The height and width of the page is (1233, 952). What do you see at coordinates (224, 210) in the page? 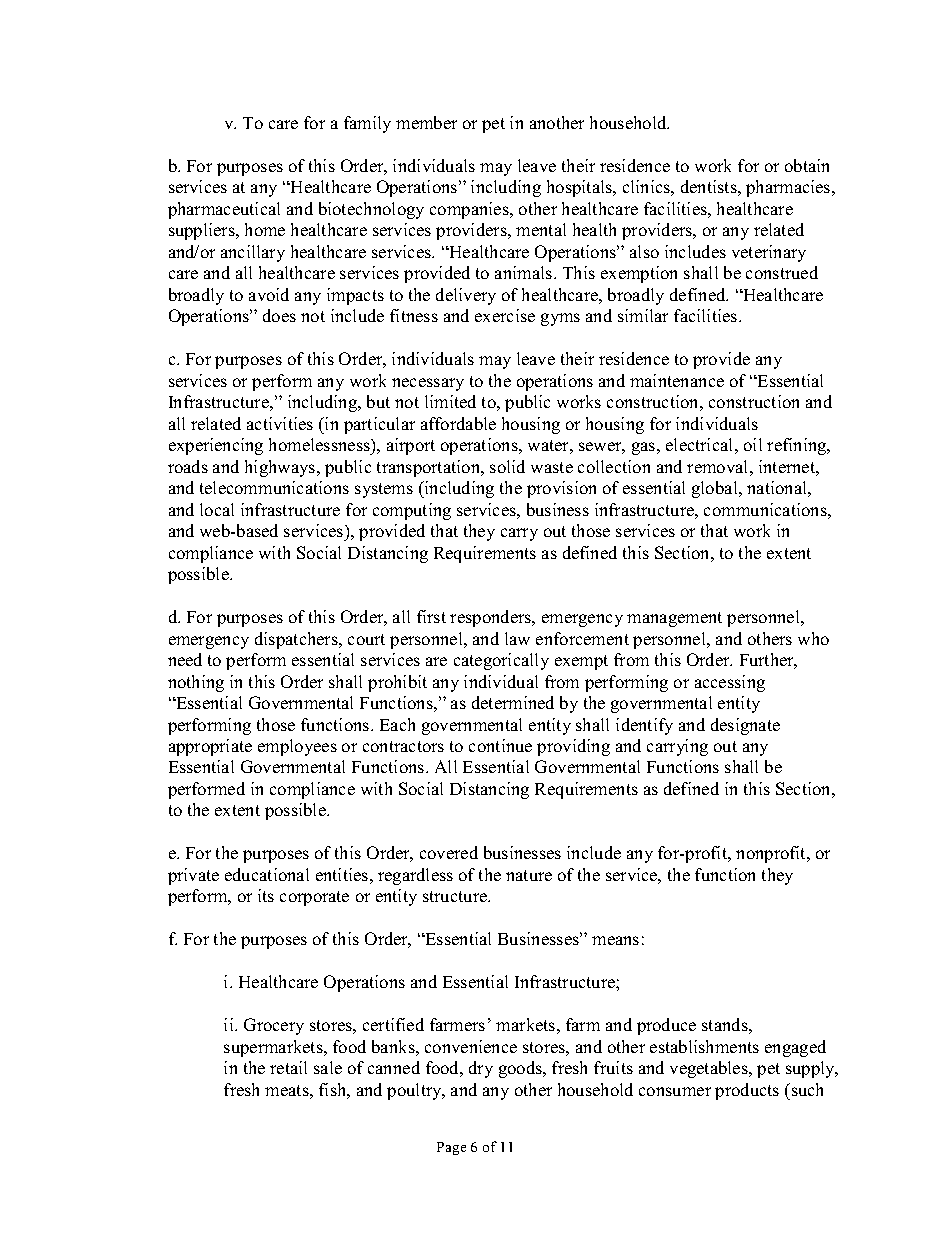
I see `pharmaceutical` at bounding box center [224, 210].
